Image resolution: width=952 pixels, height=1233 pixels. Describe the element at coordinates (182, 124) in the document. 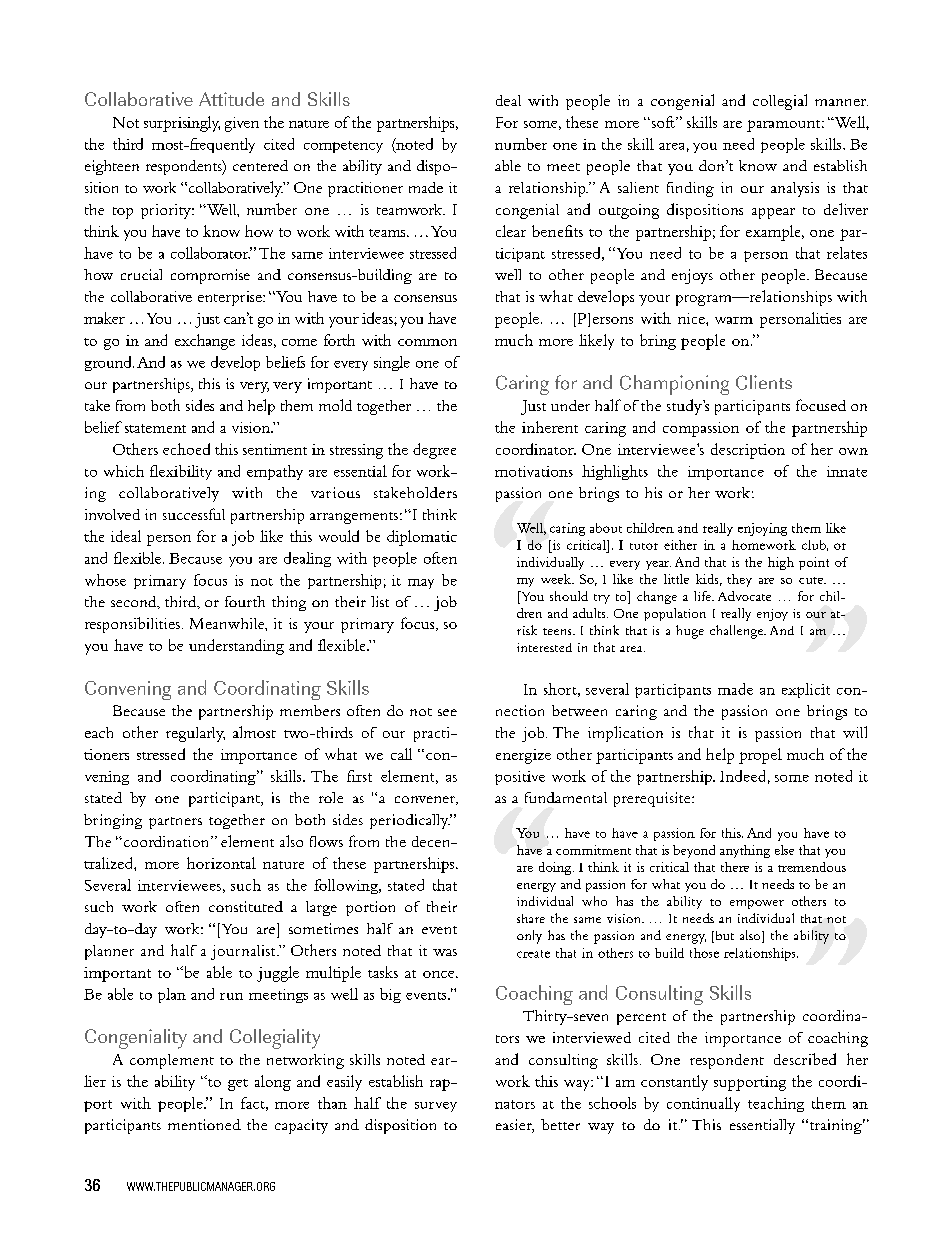

I see `surprisingly` at that location.
